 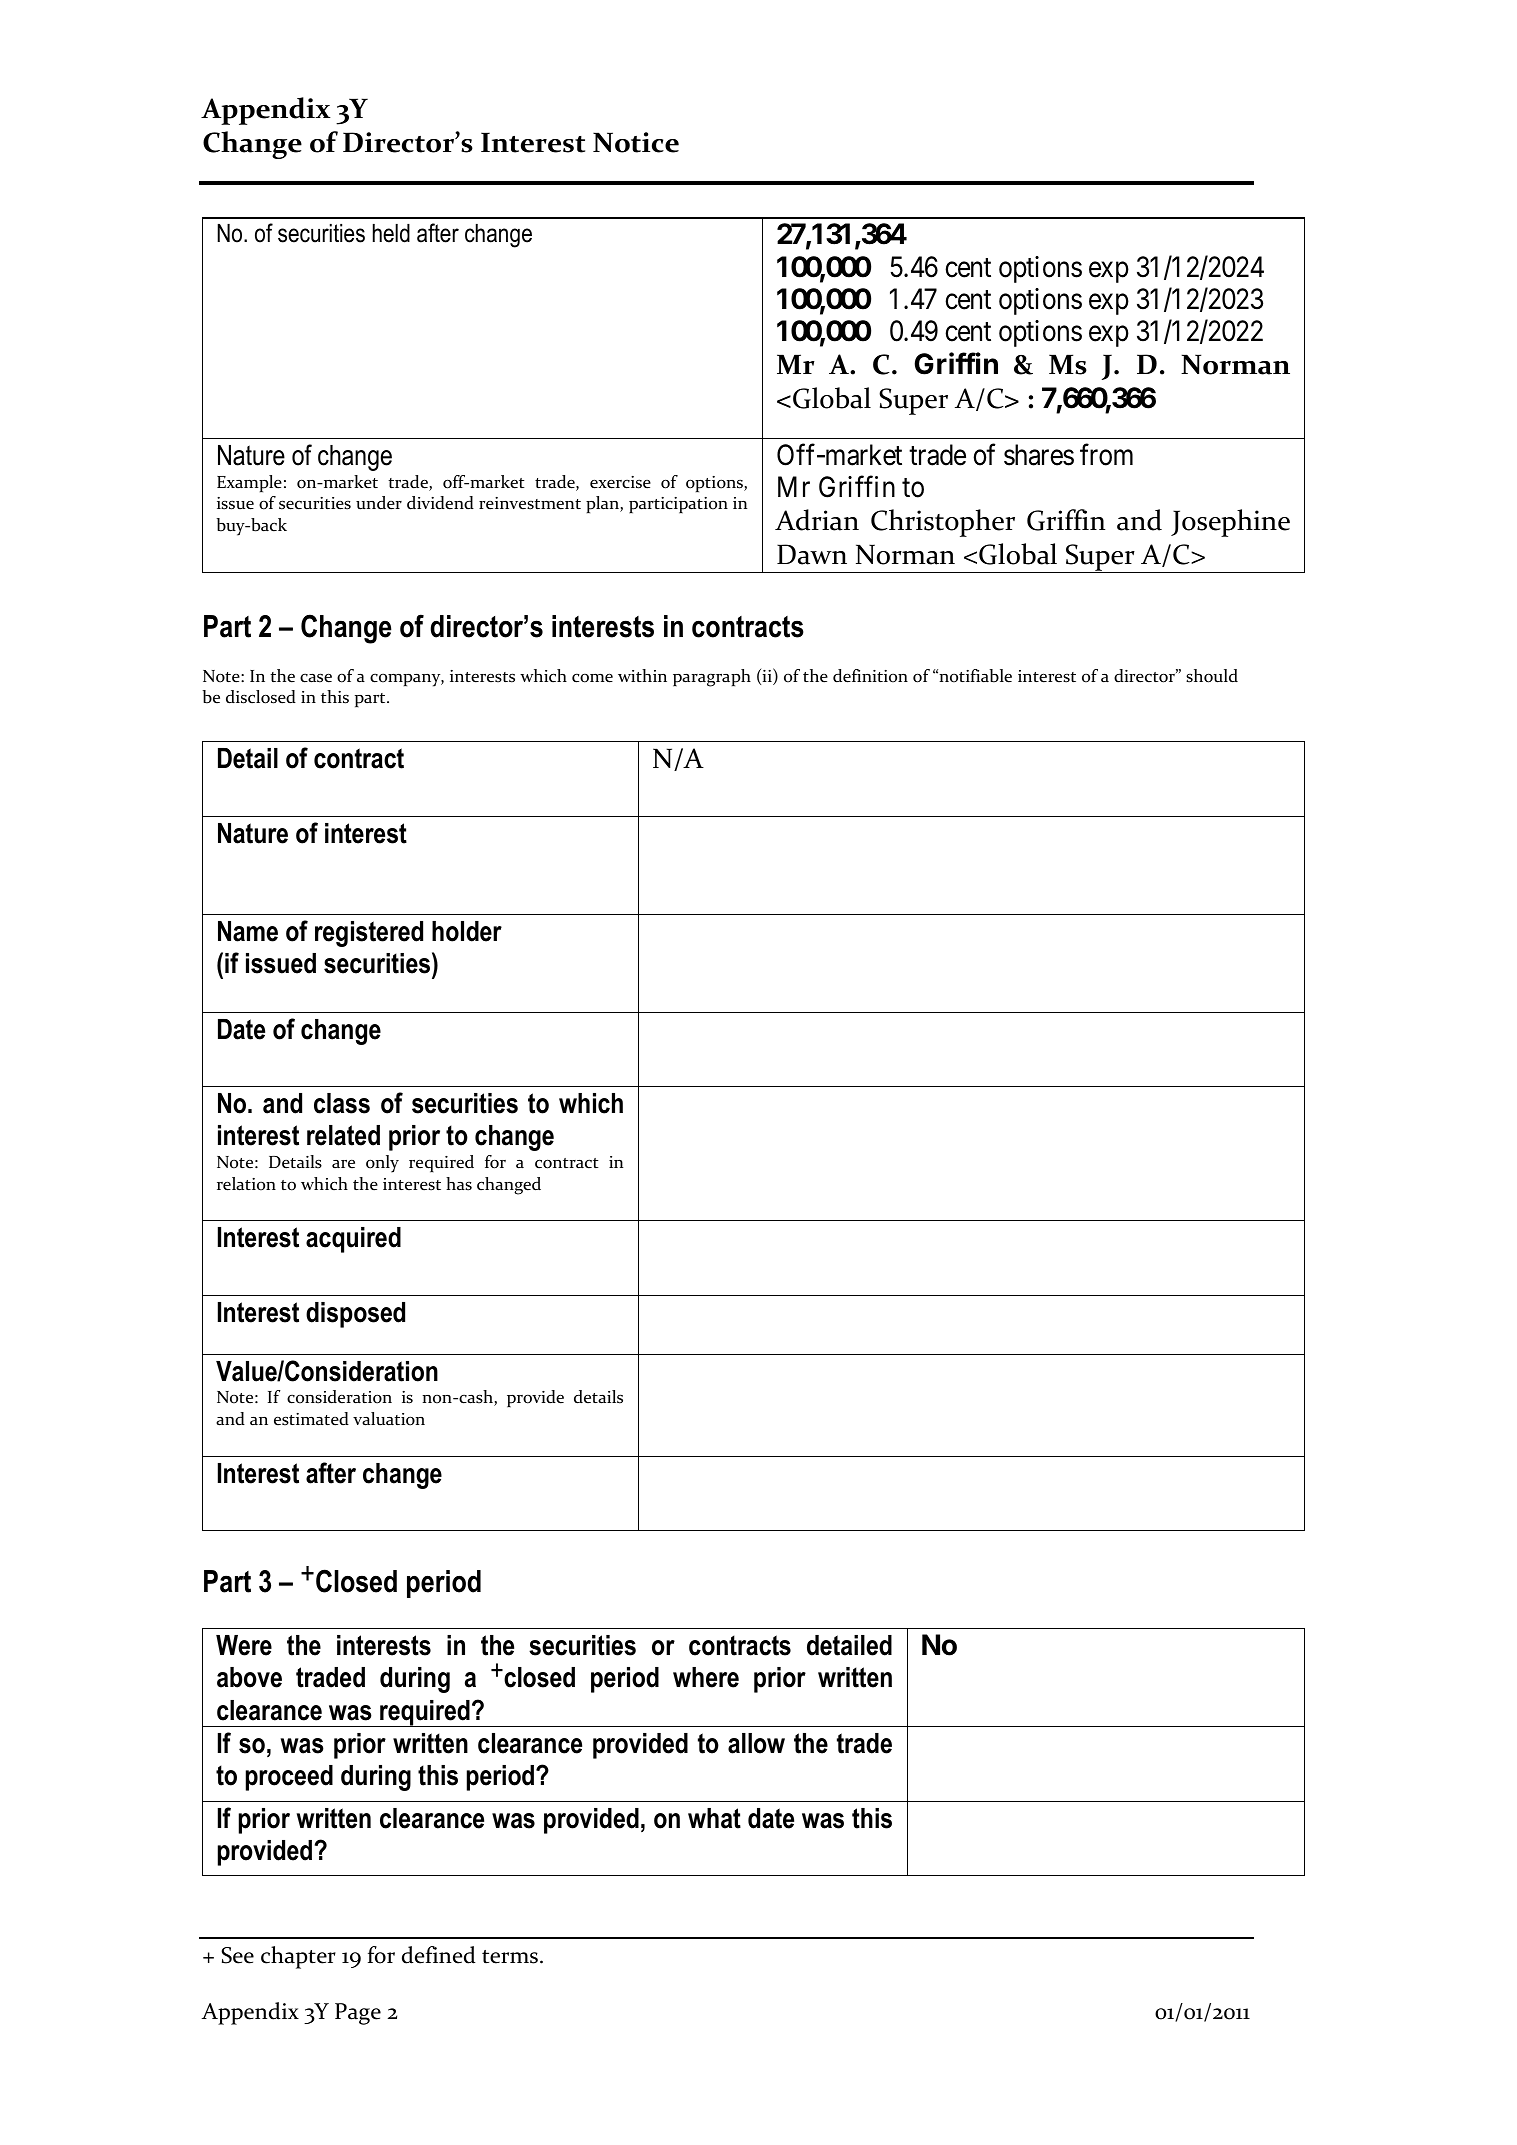 I want to click on valuation, so click(x=389, y=1419).
